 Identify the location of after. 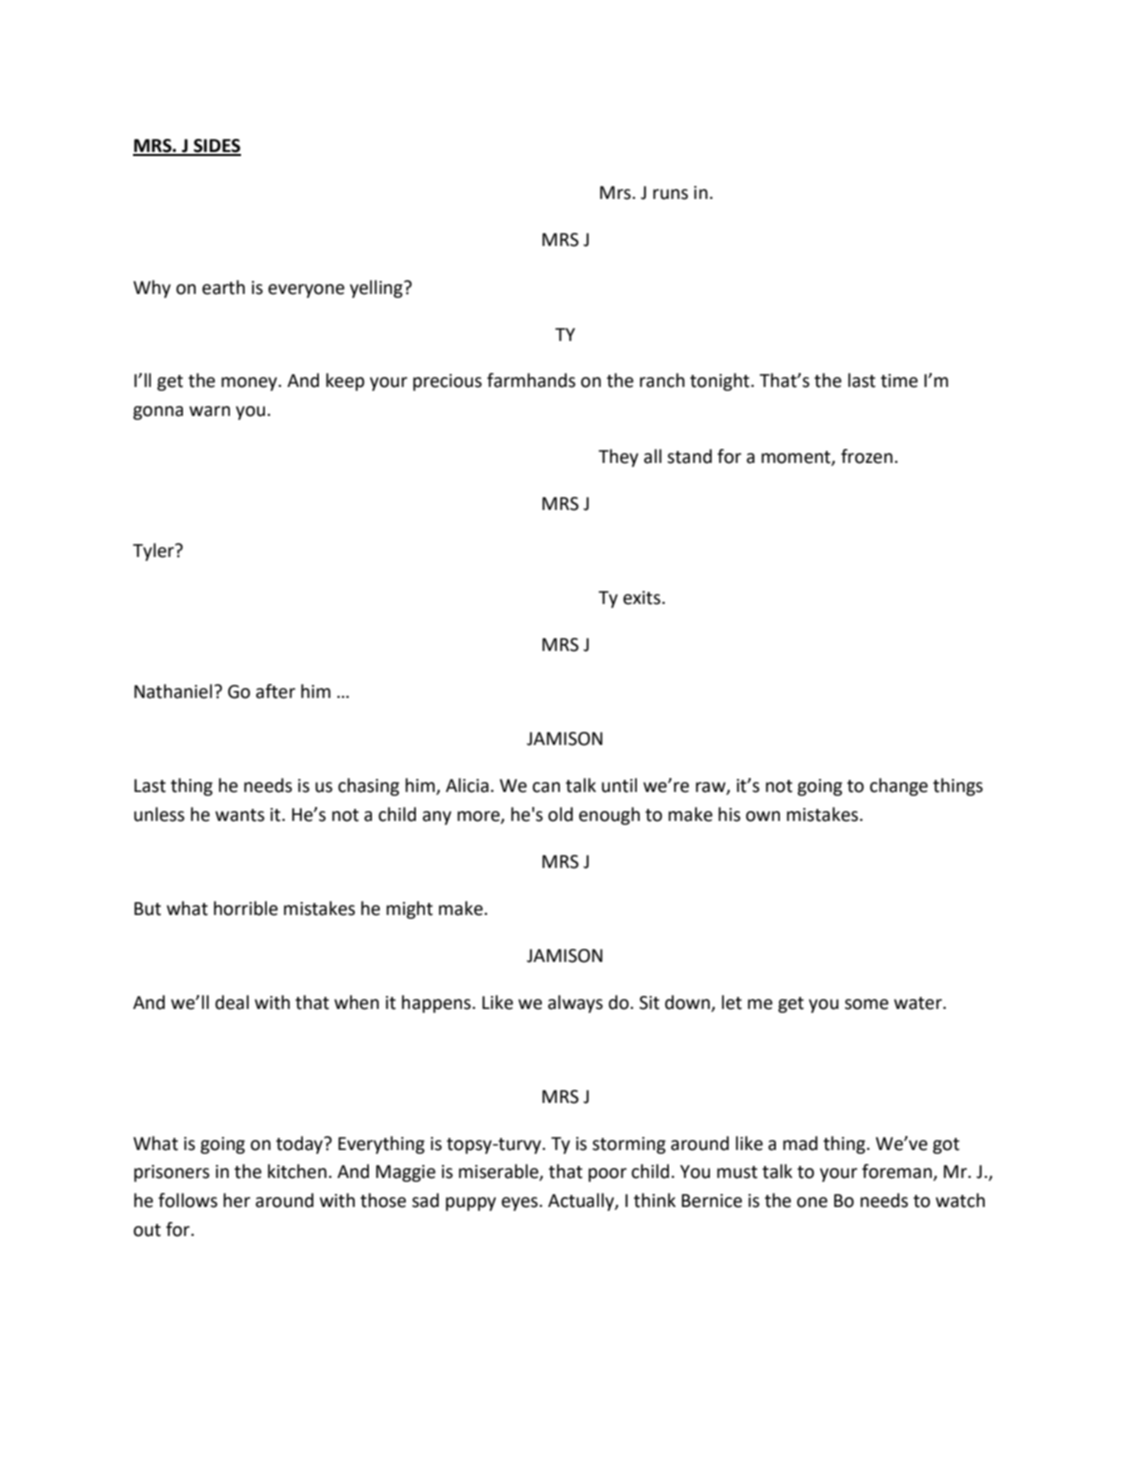
(275, 691).
